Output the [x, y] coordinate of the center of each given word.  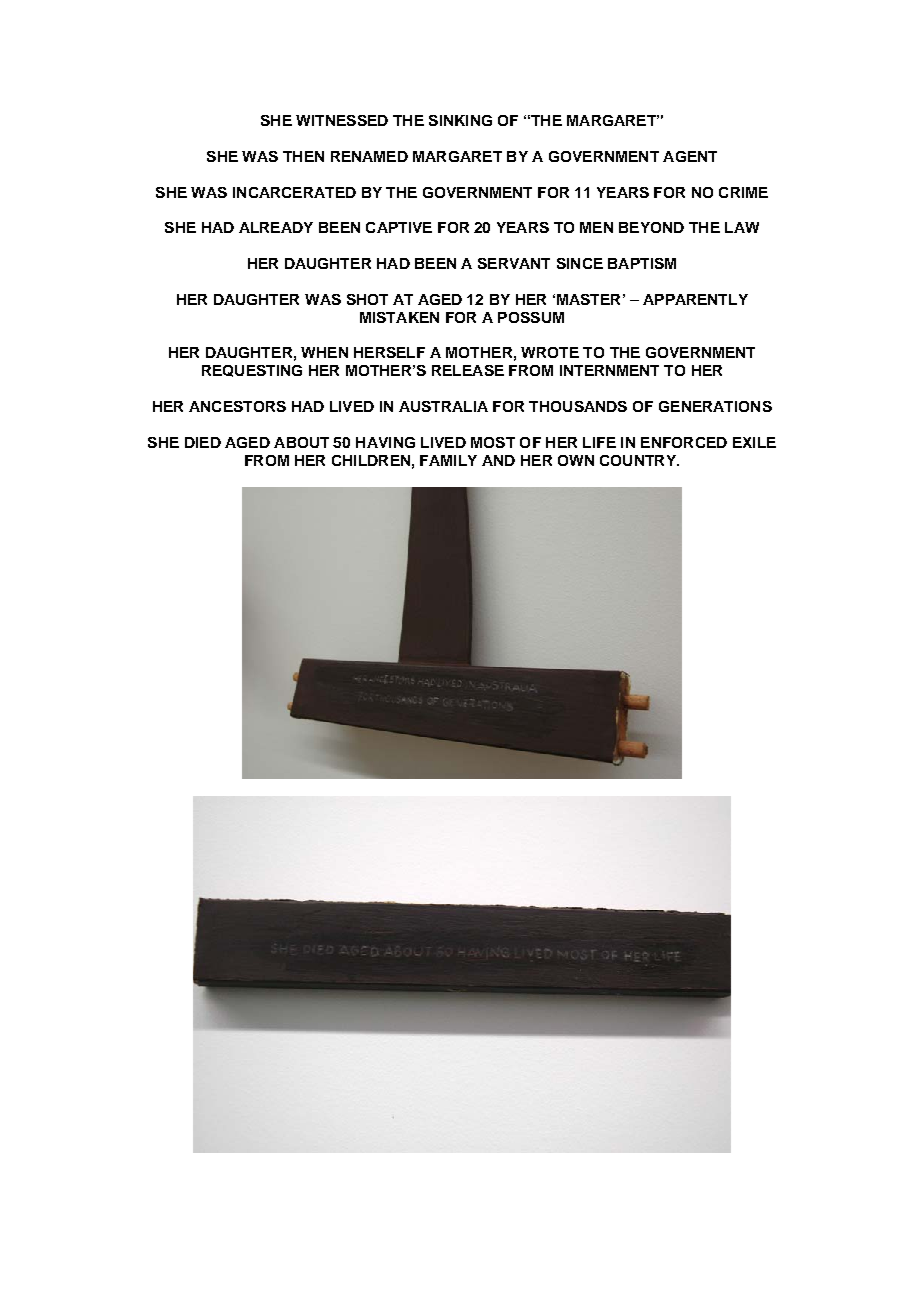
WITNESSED [342, 120]
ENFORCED [684, 442]
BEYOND [651, 227]
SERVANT [514, 263]
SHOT [367, 299]
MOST [493, 442]
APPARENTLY [695, 299]
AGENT [690, 156]
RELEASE [468, 370]
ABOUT [301, 442]
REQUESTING [252, 371]
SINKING [460, 120]
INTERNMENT [609, 370]
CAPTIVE [399, 227]
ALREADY [276, 227]
